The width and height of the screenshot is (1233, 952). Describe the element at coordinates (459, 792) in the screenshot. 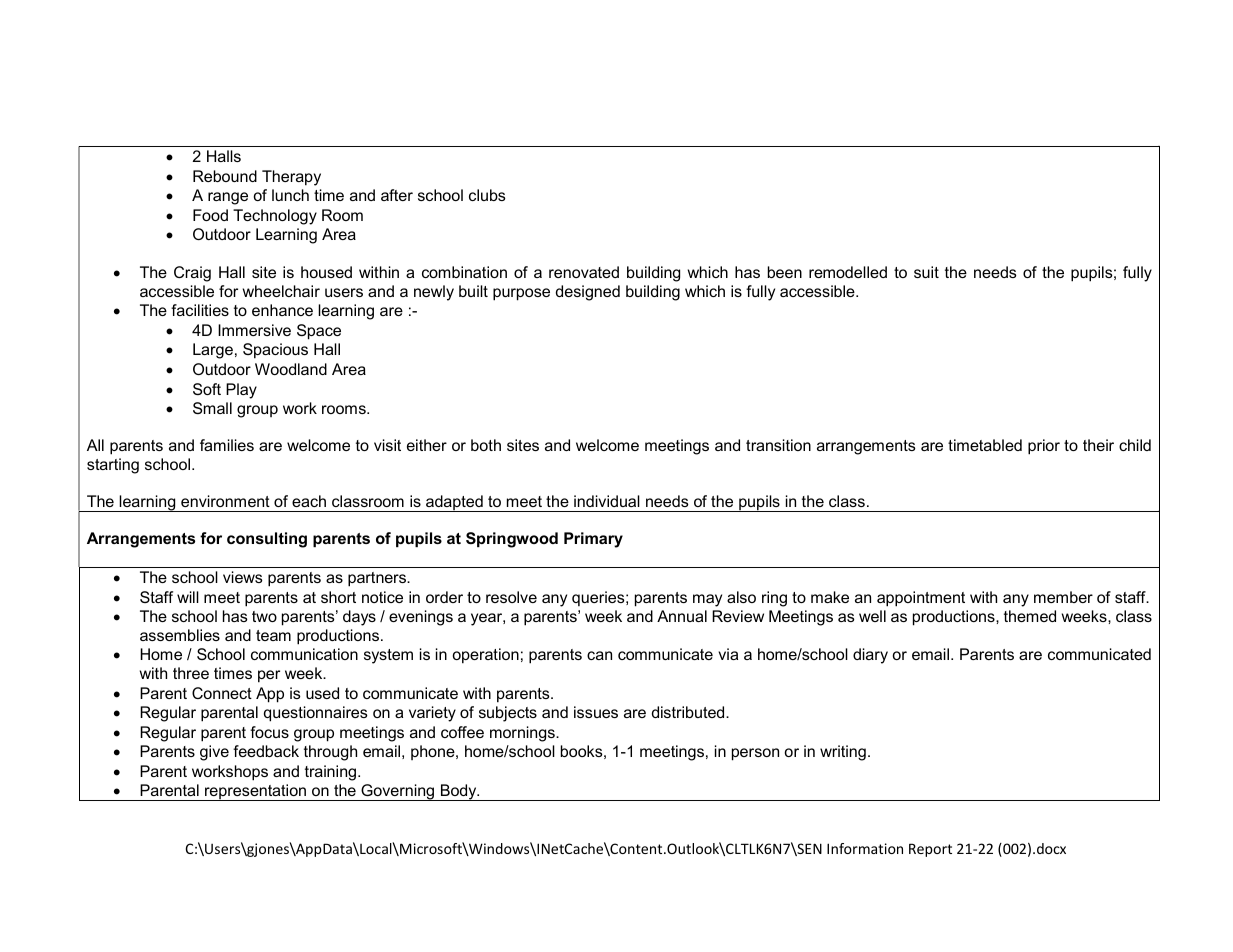

I see `Body` at that location.
